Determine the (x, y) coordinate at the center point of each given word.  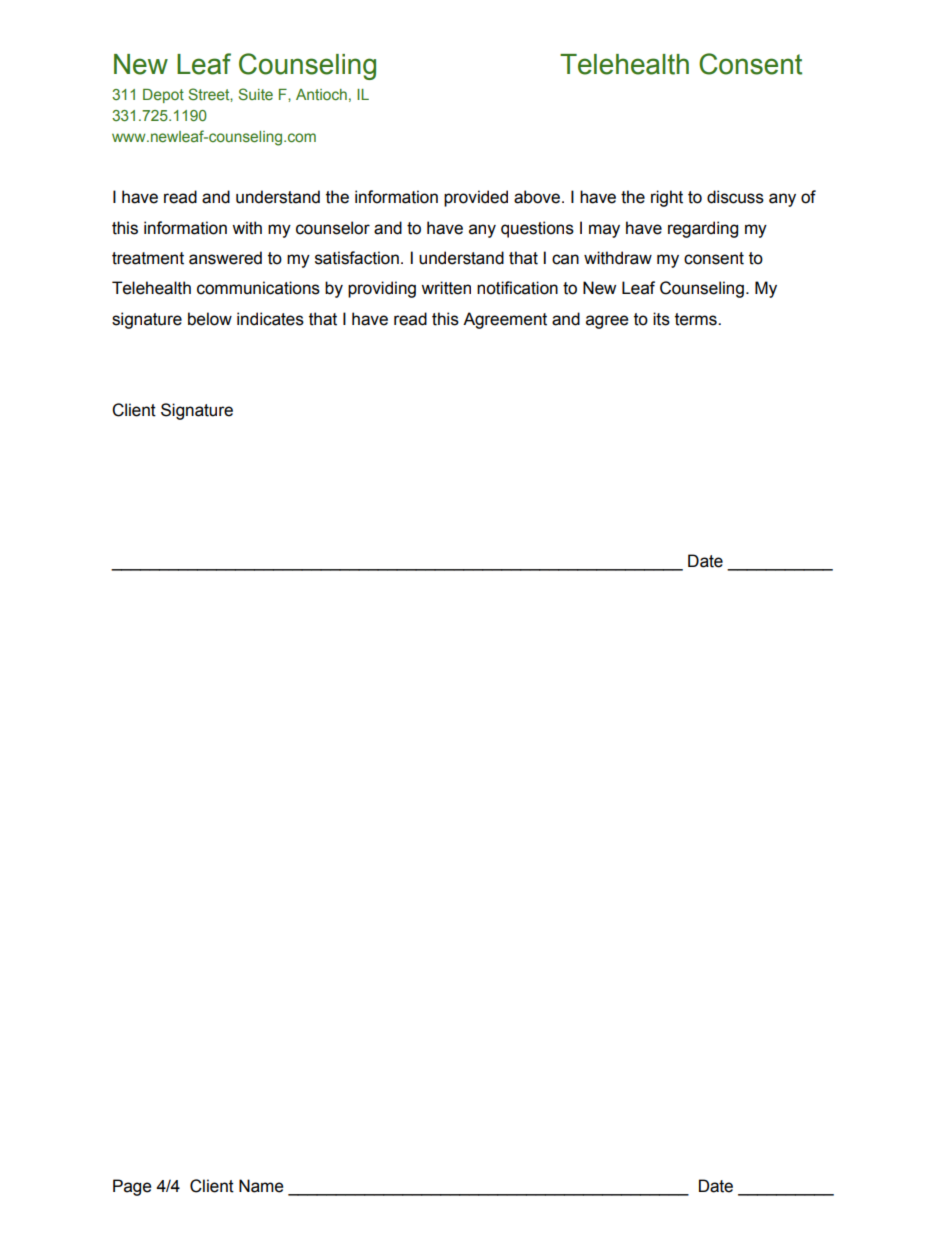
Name (261, 1186)
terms (697, 319)
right (667, 198)
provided (476, 198)
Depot (163, 96)
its (661, 319)
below (210, 319)
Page (132, 1187)
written (446, 288)
